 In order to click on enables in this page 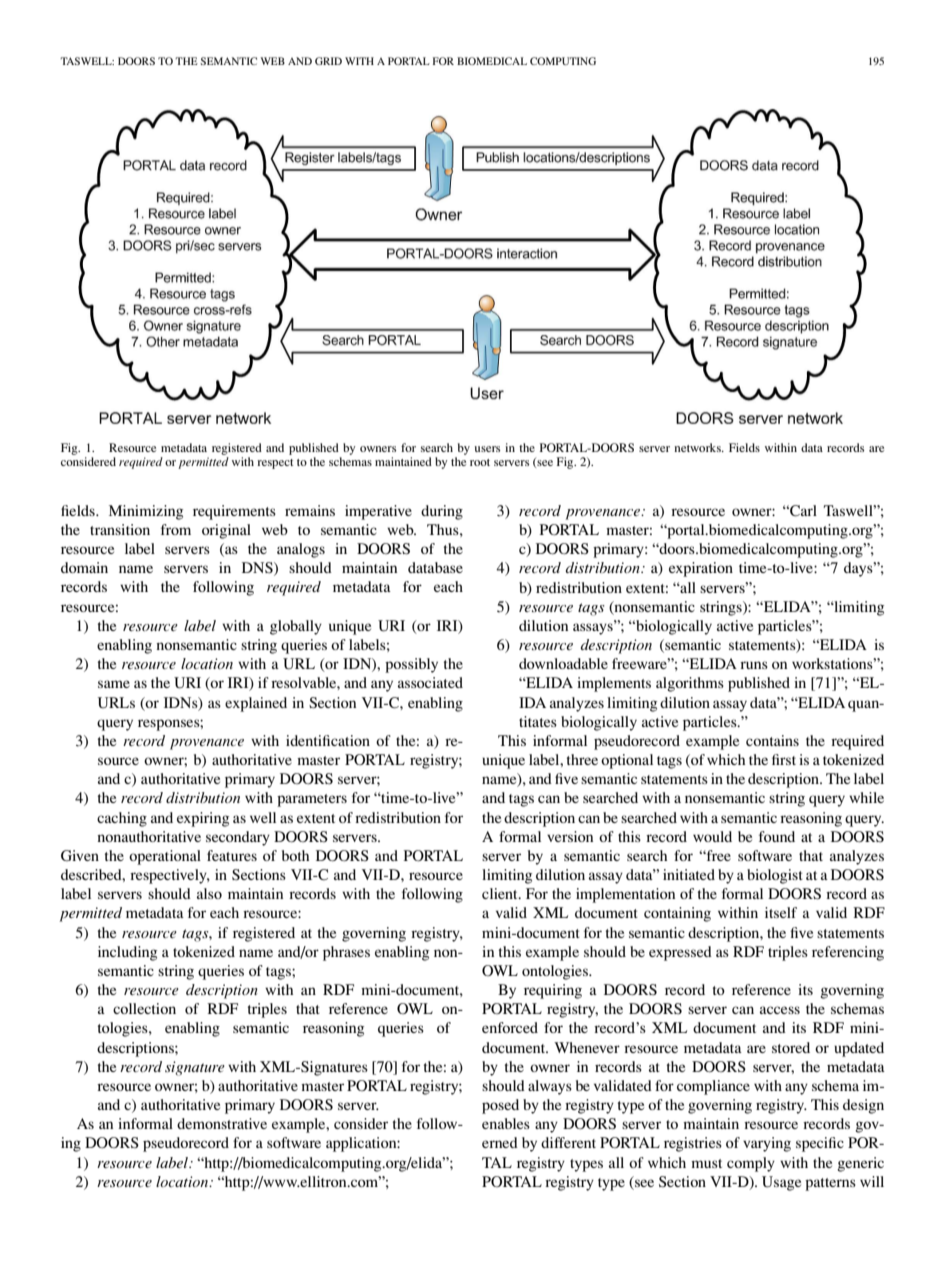, I will do `click(506, 1123)`.
